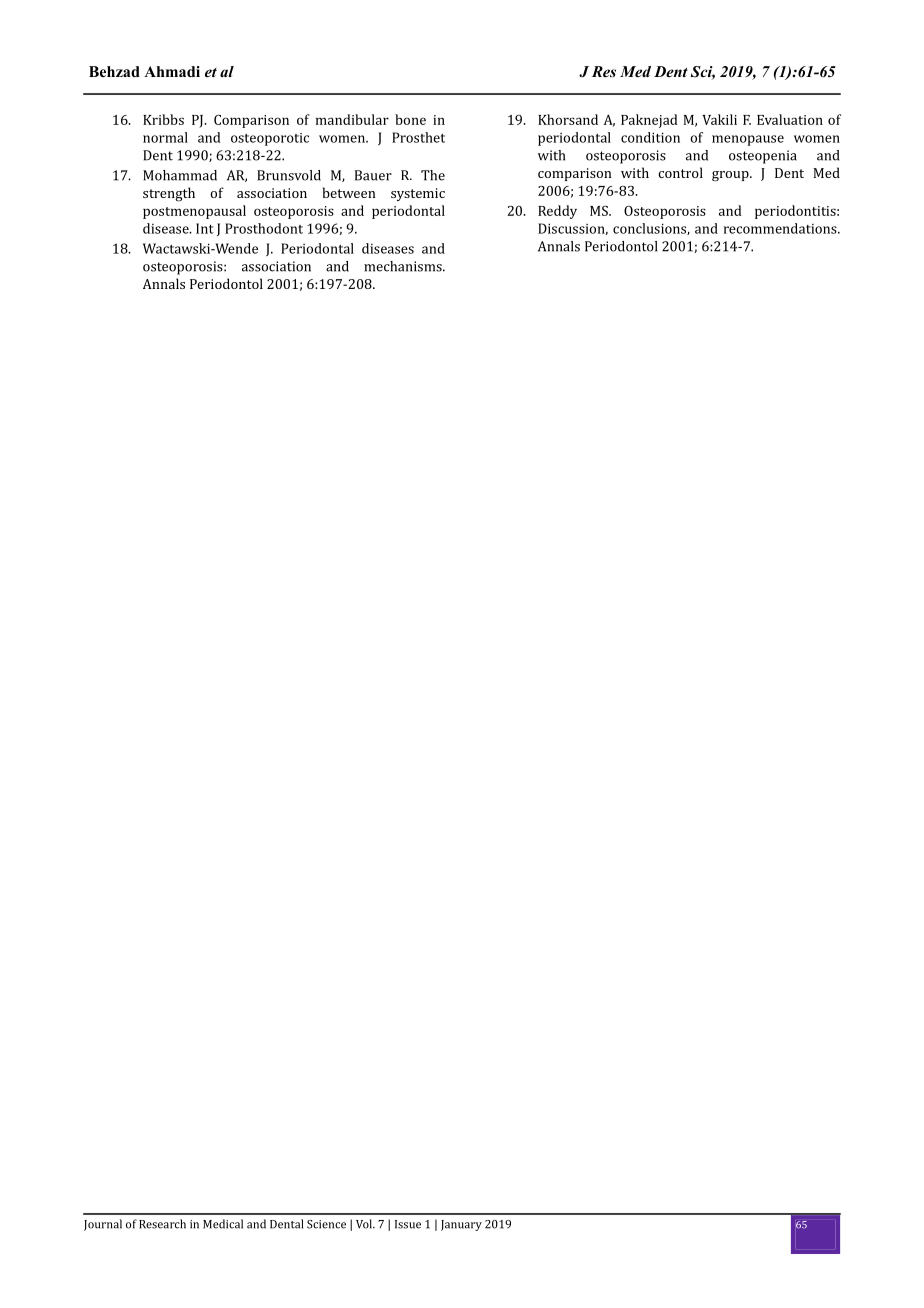 The width and height of the image is (924, 1308). What do you see at coordinates (557, 212) in the image?
I see `Reddy` at bounding box center [557, 212].
